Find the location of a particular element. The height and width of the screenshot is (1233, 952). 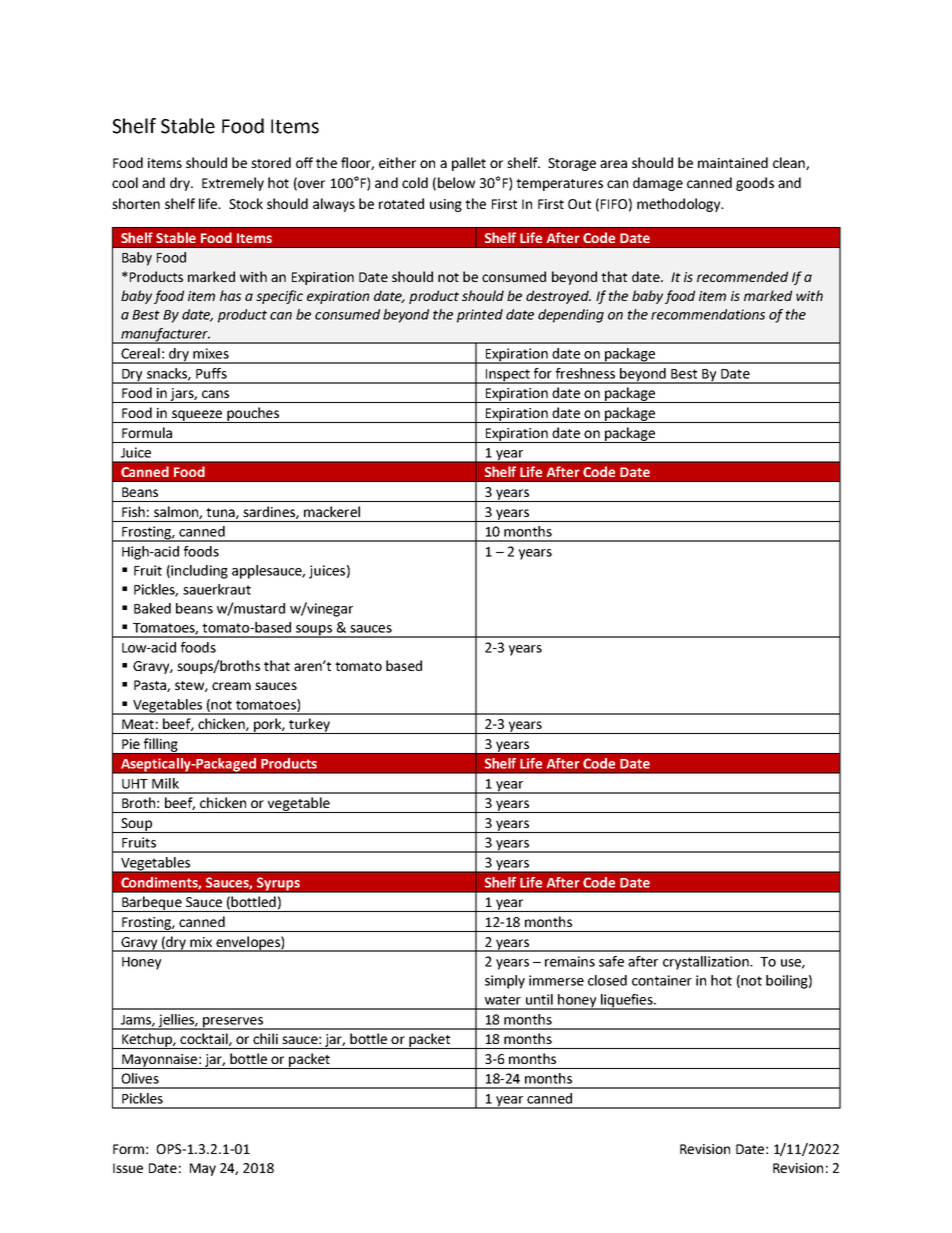

cream is located at coordinates (231, 686).
